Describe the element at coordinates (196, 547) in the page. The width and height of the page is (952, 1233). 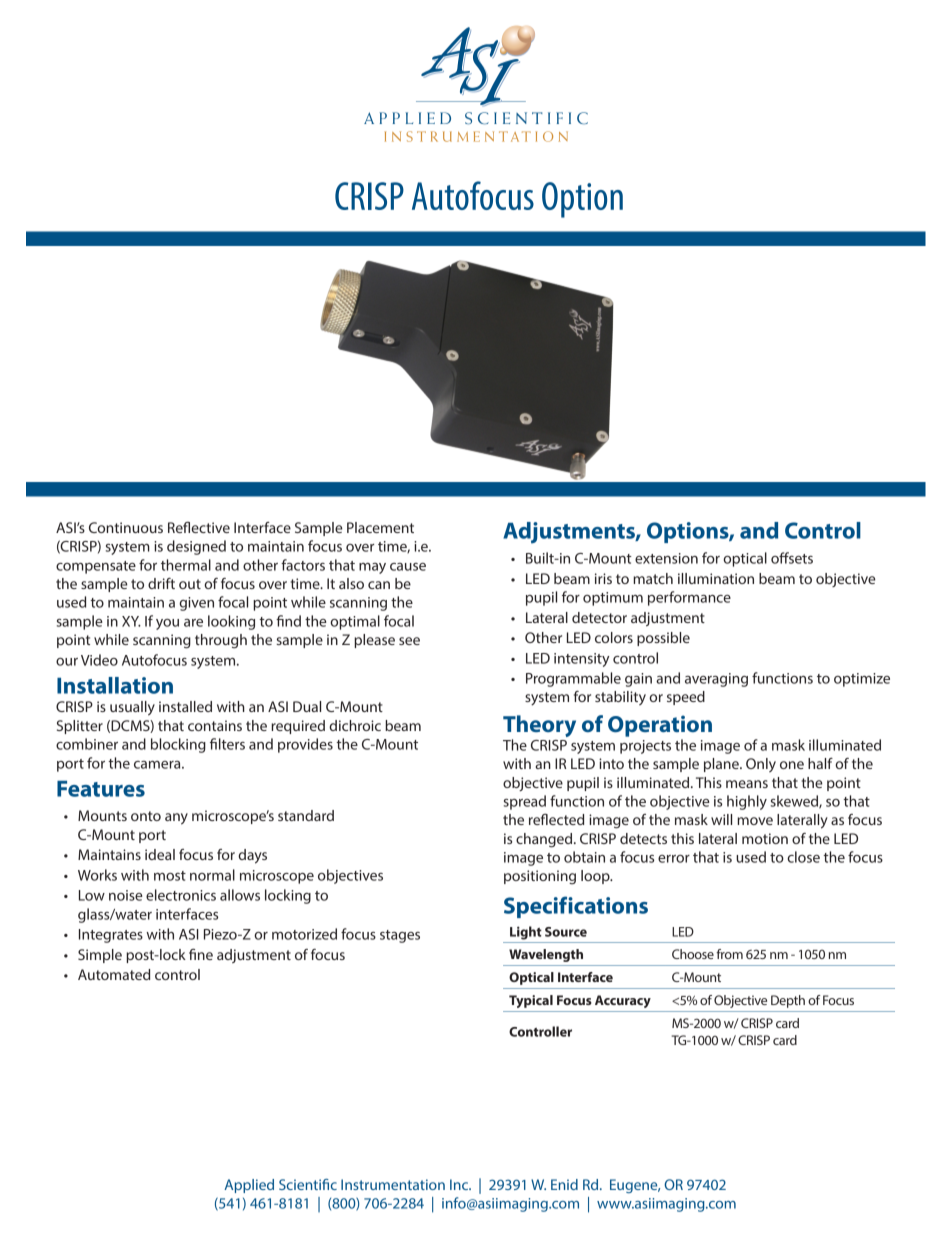
I see `designed` at that location.
